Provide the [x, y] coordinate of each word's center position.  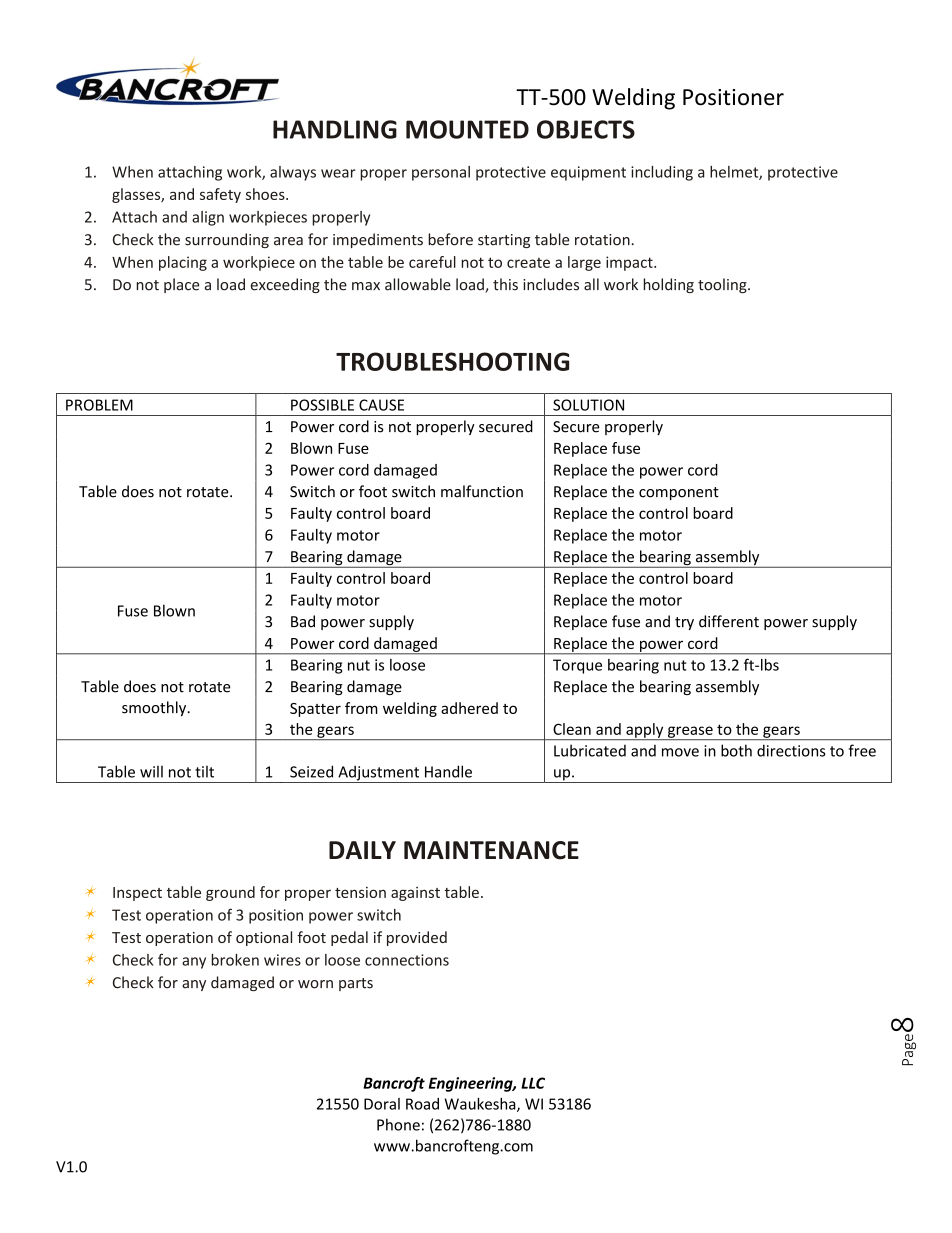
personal [441, 173]
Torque [577, 666]
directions [791, 750]
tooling [723, 285]
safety [220, 195]
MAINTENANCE [491, 850]
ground [230, 893]
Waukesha [481, 1105]
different [729, 621]
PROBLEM [99, 405]
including [662, 173]
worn [315, 984]
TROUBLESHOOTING [452, 361]
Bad [303, 621]
